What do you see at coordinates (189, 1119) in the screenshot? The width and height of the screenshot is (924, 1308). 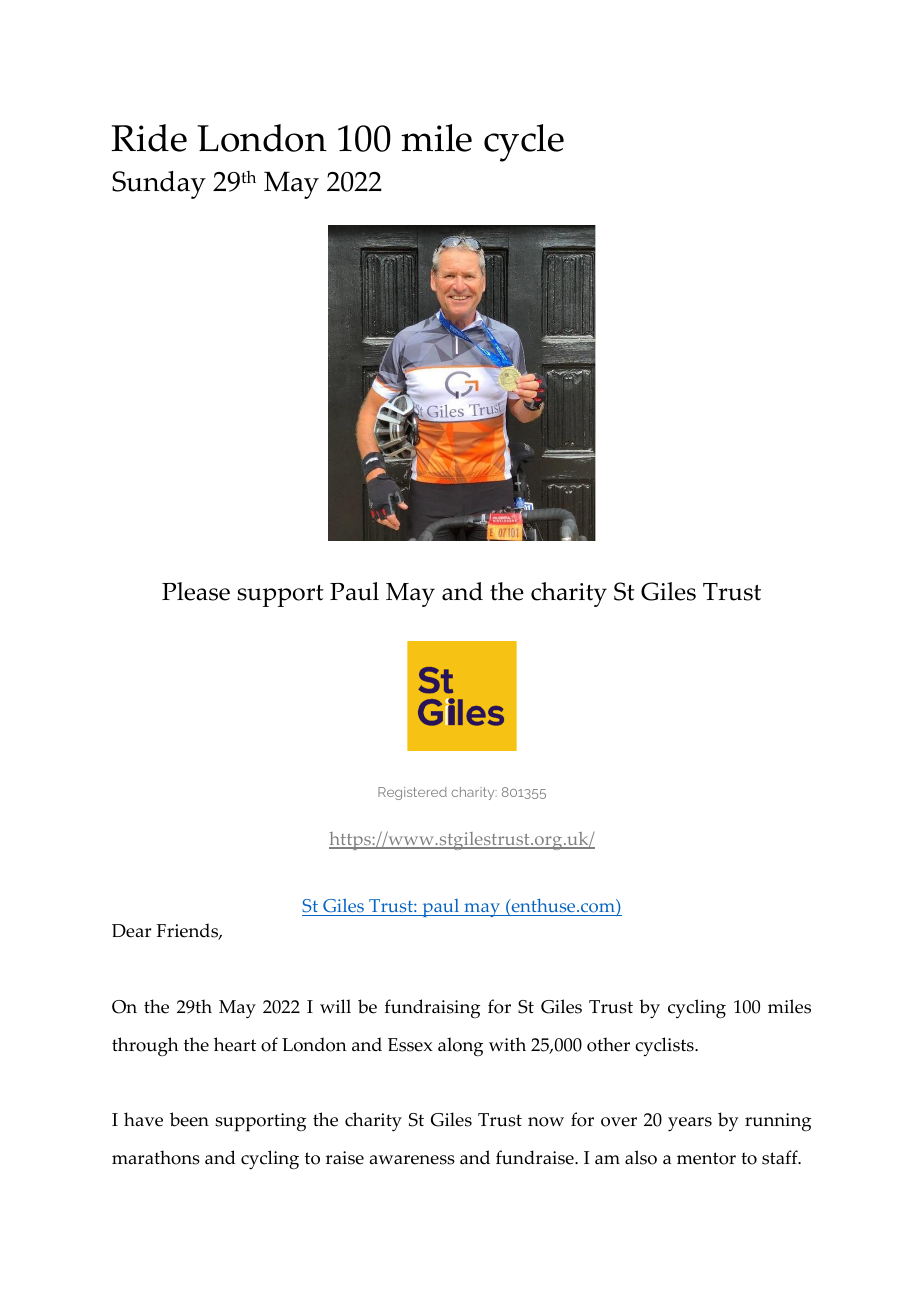 I see `been` at bounding box center [189, 1119].
